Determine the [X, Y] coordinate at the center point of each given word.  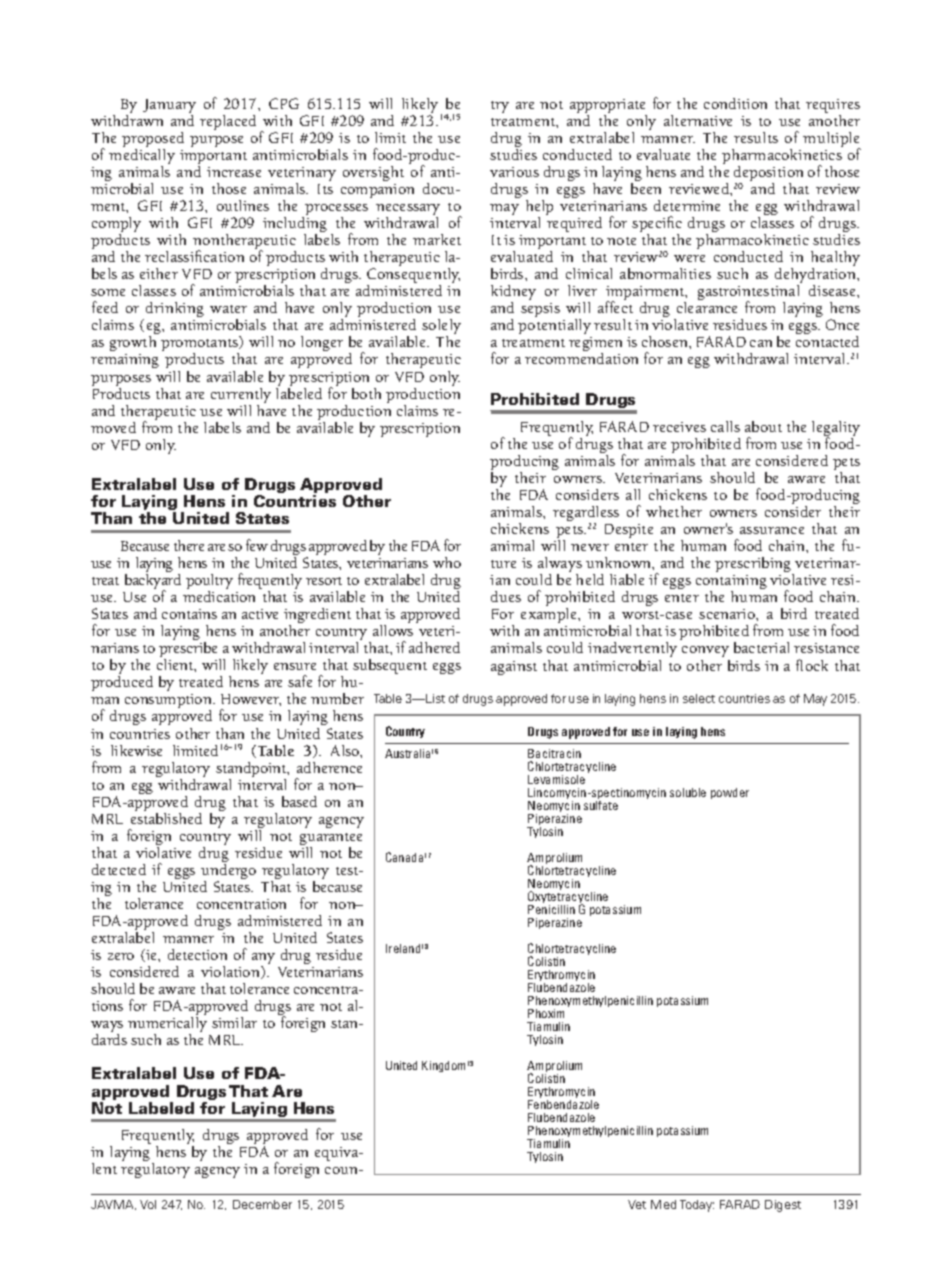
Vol [148, 1204]
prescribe [190, 651]
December [262, 1204]
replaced [228, 122]
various [514, 172]
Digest [783, 1206]
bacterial [761, 647]
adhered [434, 647]
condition [735, 103]
